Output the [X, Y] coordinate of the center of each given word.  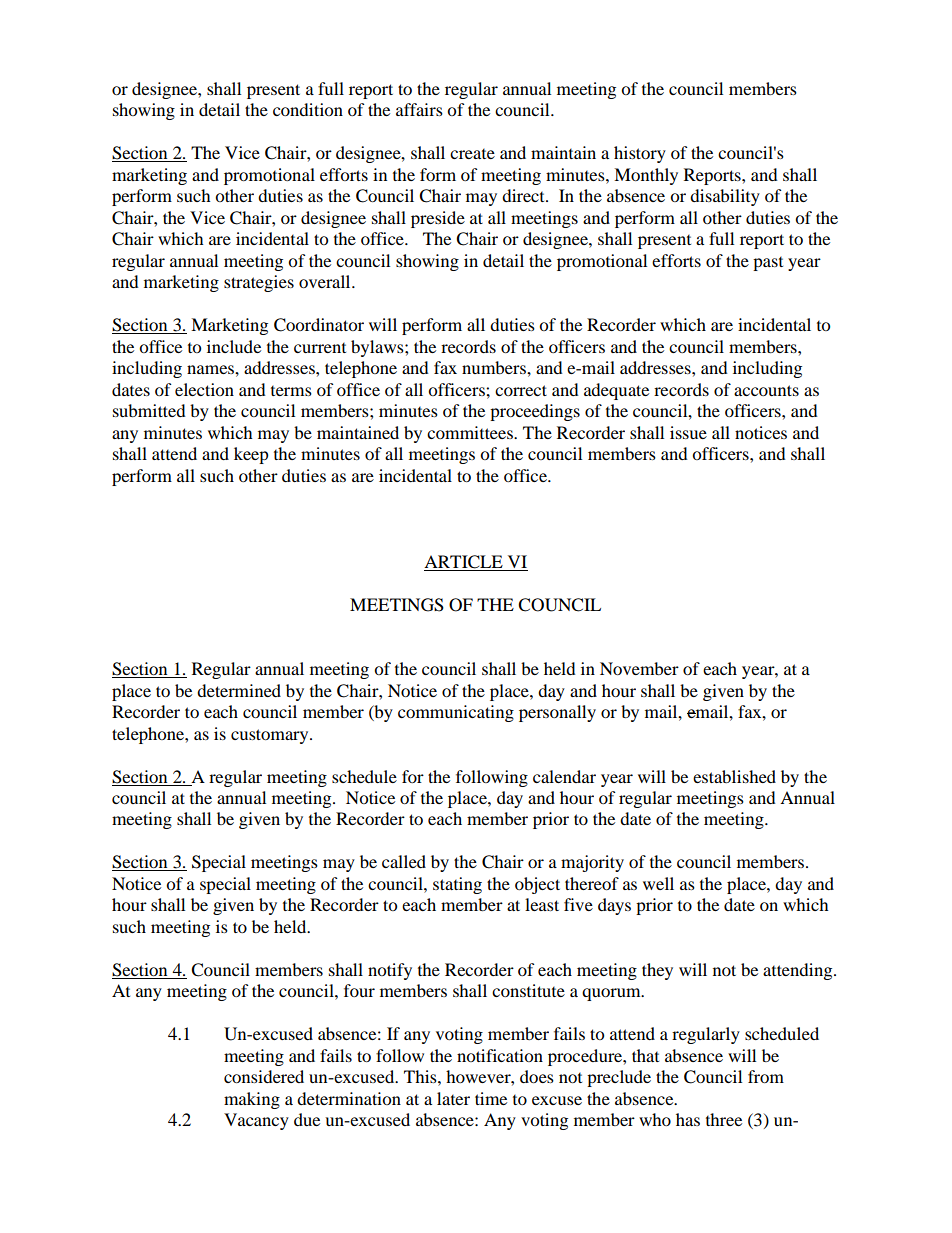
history [640, 154]
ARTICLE [463, 562]
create [472, 154]
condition [308, 109]
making [252, 1100]
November [639, 668]
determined [239, 690]
